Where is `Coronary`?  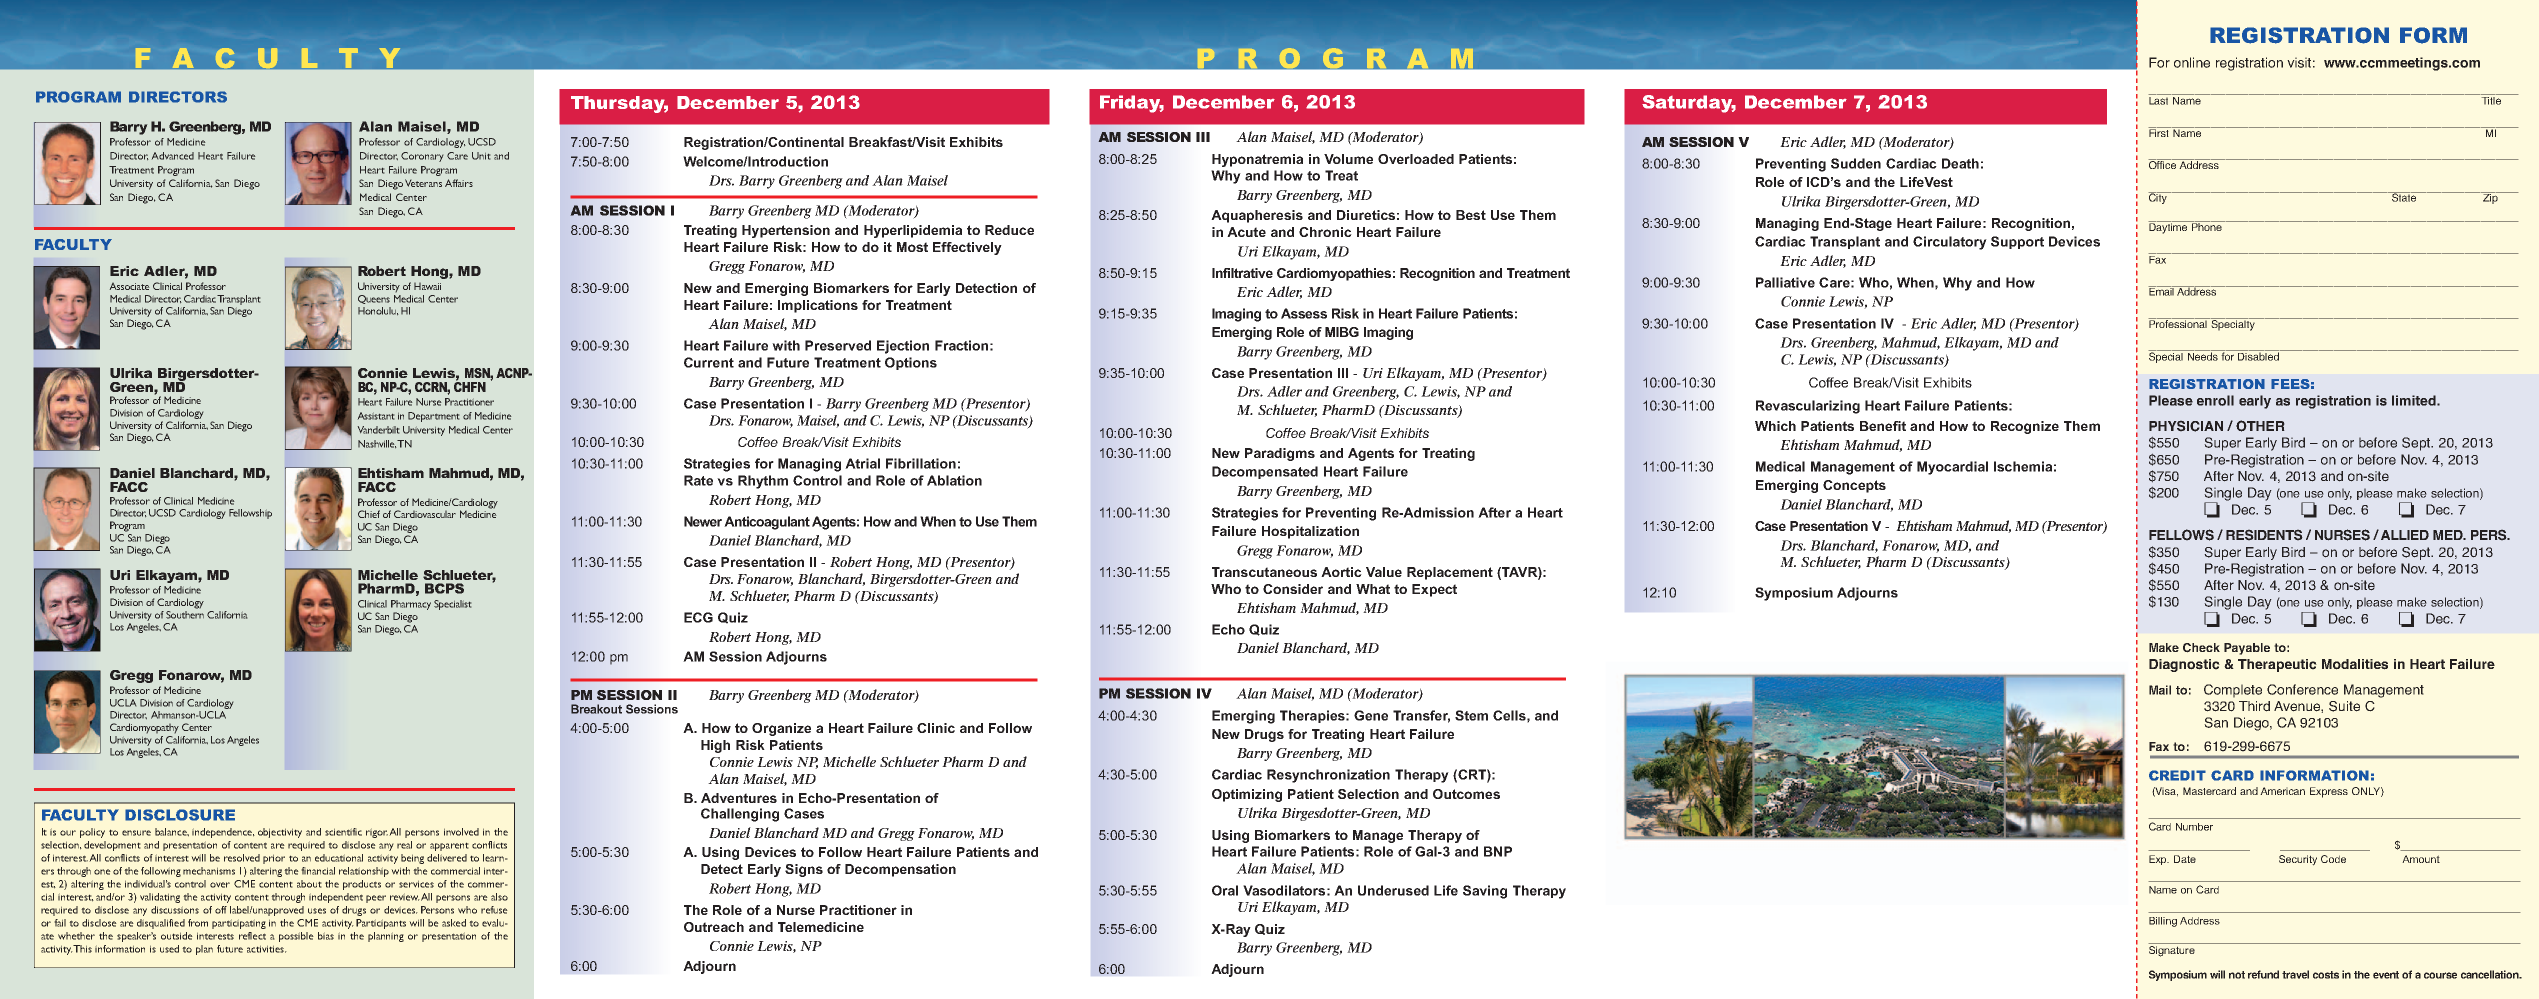
Coronary is located at coordinates (422, 157).
